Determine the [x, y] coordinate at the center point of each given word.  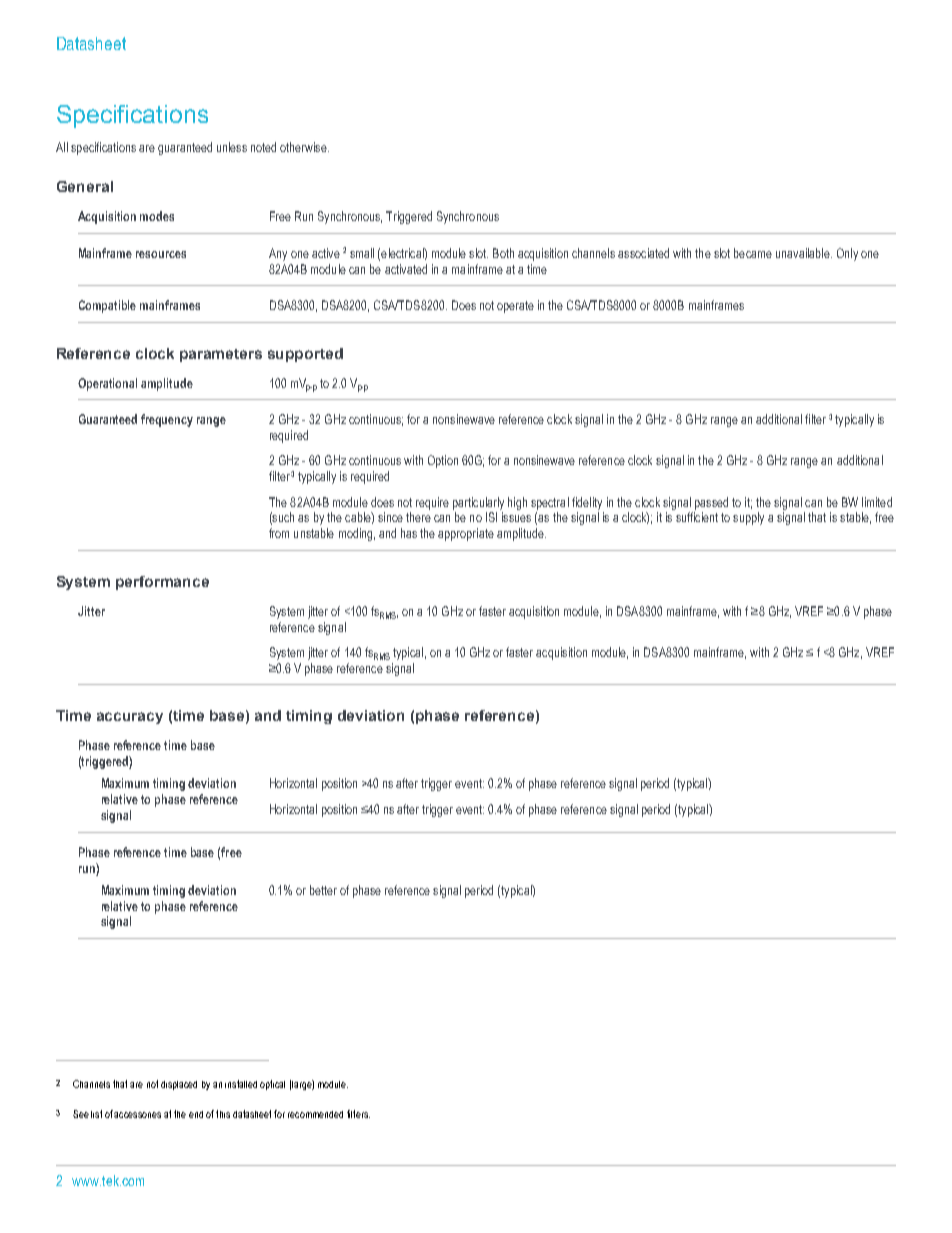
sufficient [697, 517]
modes [157, 216]
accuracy [130, 718]
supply [748, 518]
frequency [167, 420]
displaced [179, 1085]
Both [503, 253]
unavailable [804, 253]
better [323, 890]
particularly [478, 503]
